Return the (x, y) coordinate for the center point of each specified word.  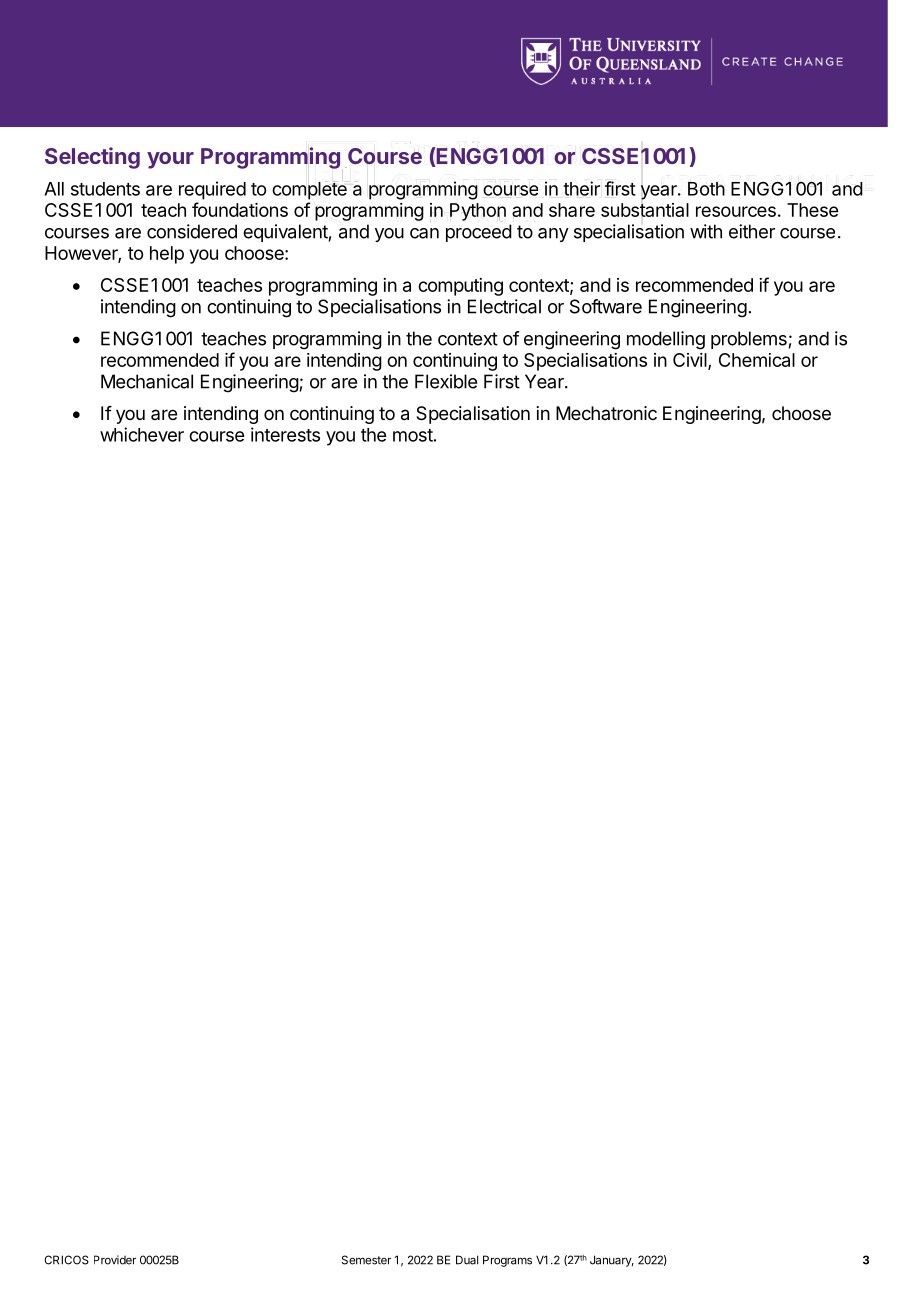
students (105, 189)
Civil (691, 361)
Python (478, 212)
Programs (507, 1261)
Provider (115, 1260)
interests (285, 434)
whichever (142, 434)
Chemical (757, 360)
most (413, 435)
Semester (366, 1260)
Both (706, 189)
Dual (467, 1260)
